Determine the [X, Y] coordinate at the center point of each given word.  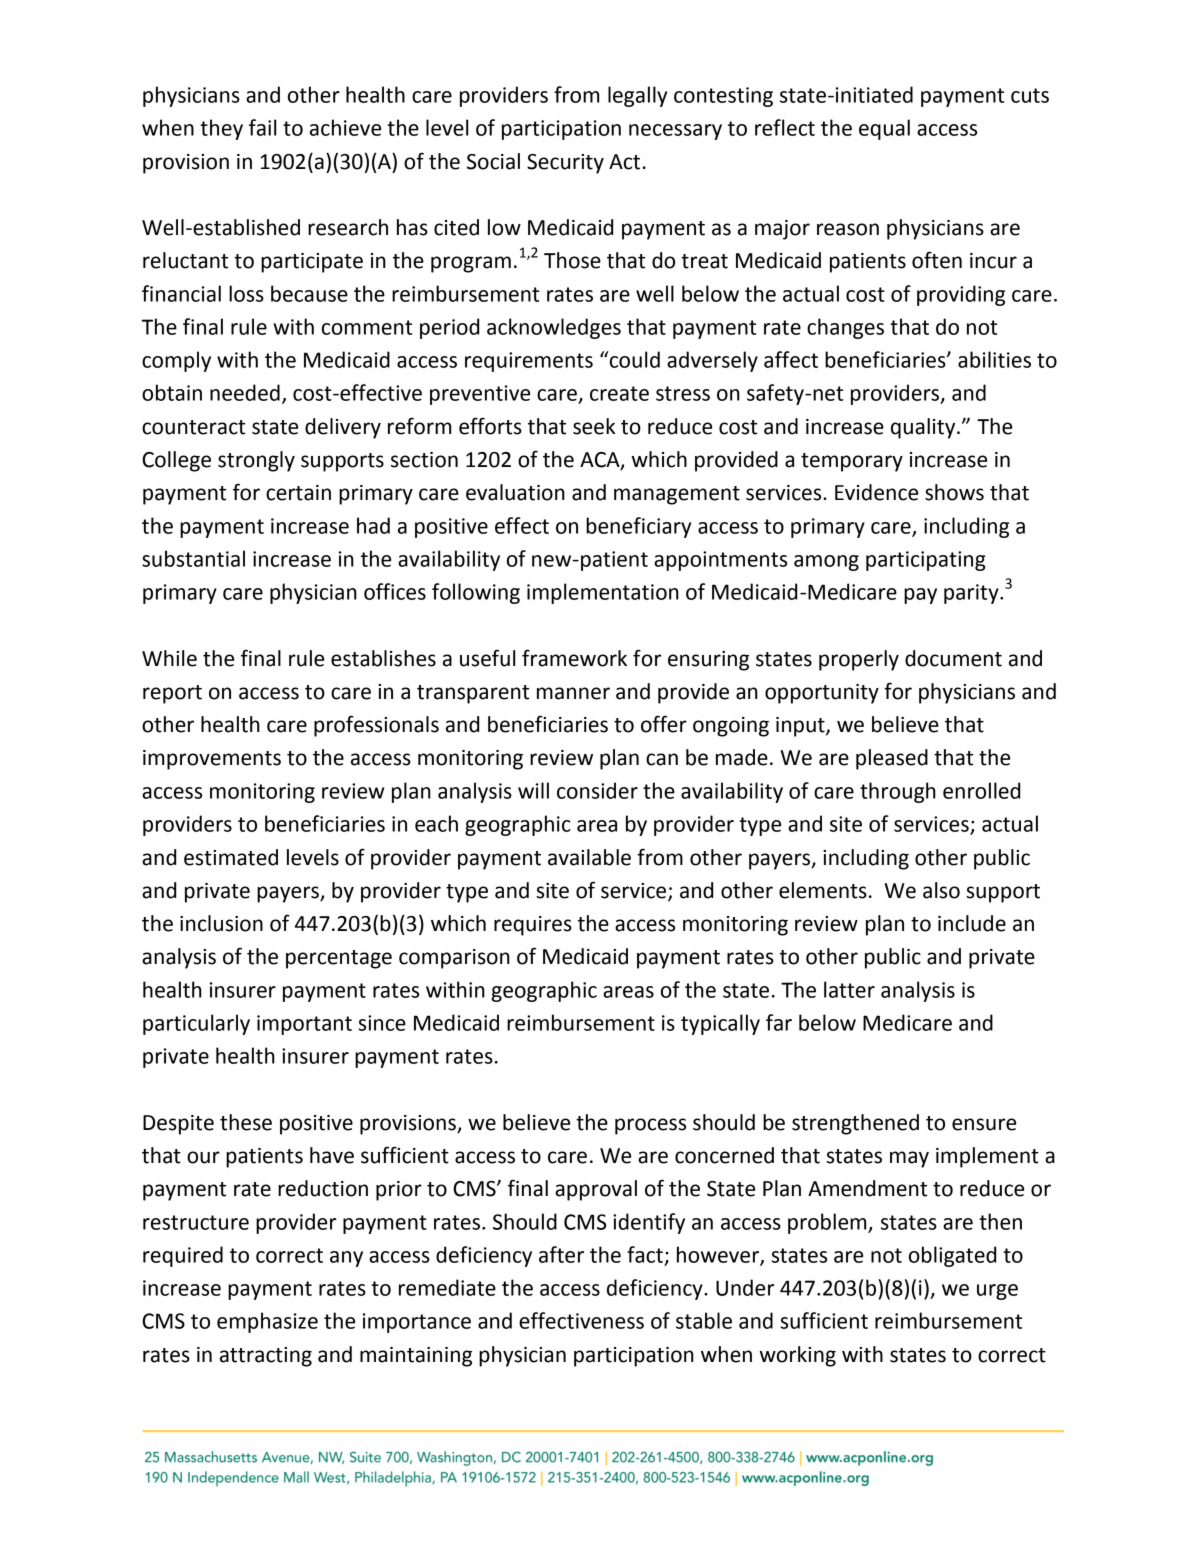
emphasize [267, 1322]
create [619, 393]
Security [565, 164]
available [589, 857]
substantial [193, 558]
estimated [231, 857]
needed [245, 392]
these [246, 1122]
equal [884, 129]
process [650, 1126]
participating [926, 561]
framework [574, 658]
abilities [994, 359]
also [941, 890]
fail [262, 127]
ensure [984, 1124]
